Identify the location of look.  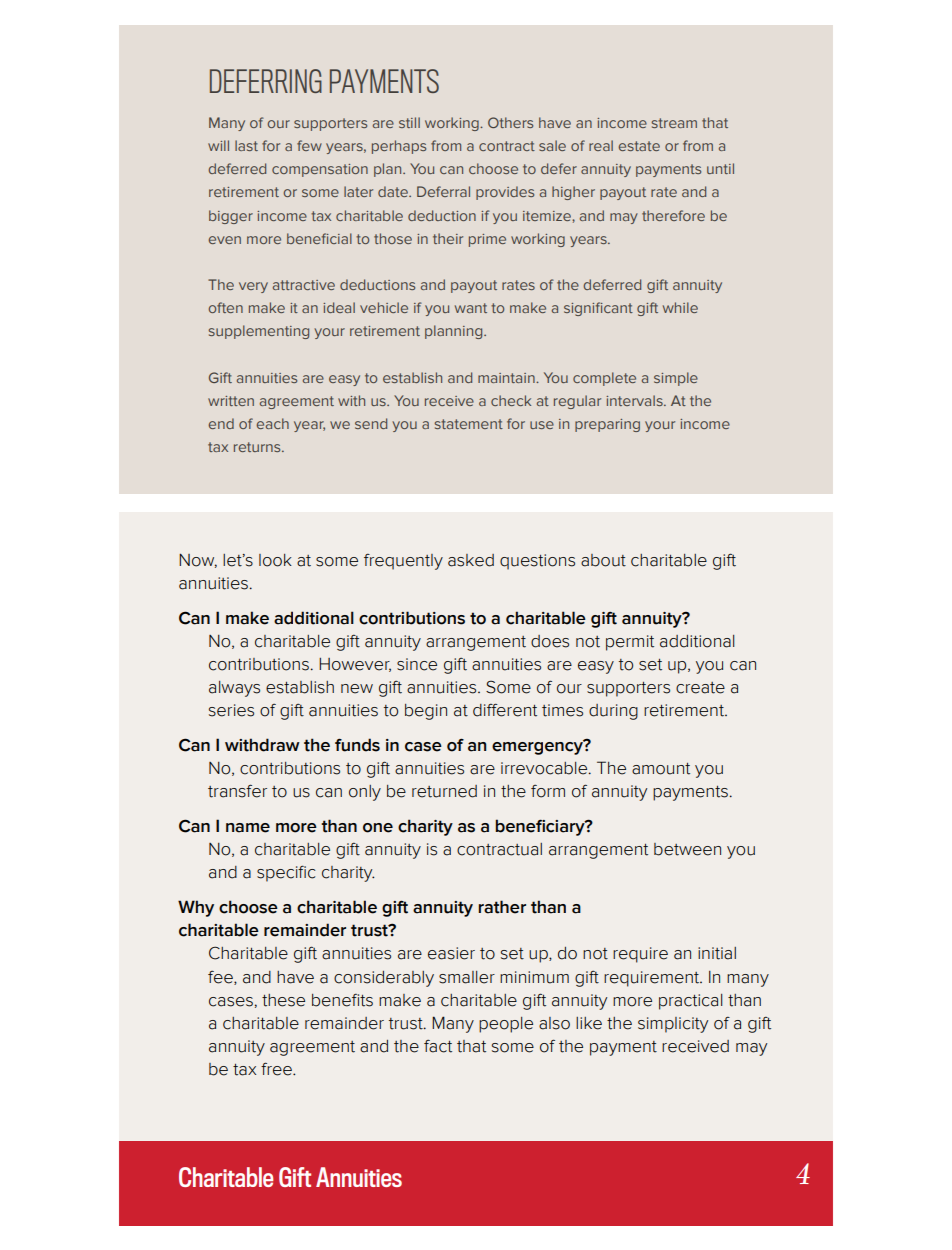
(275, 560).
